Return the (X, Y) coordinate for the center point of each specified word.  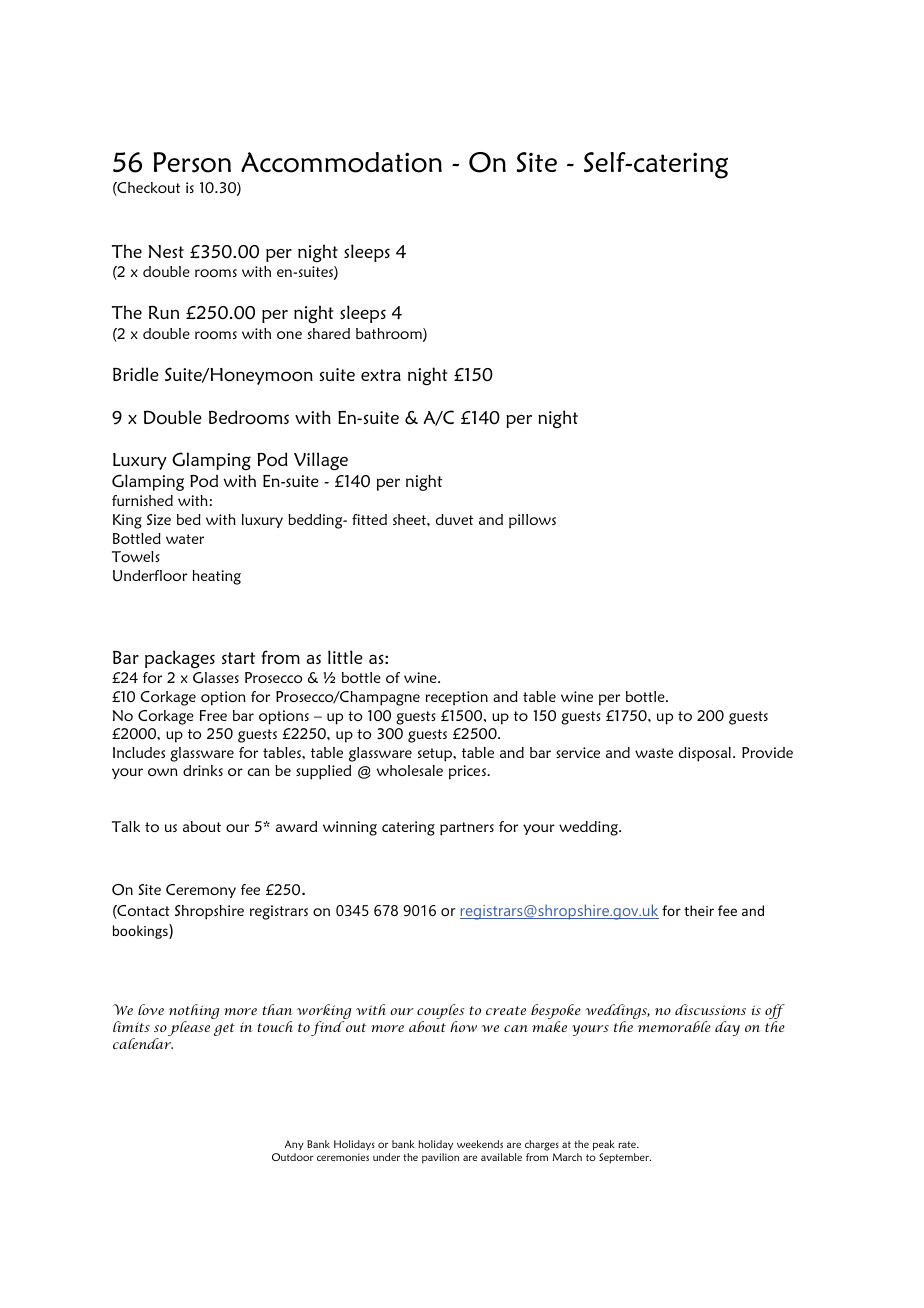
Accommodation (341, 162)
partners (467, 829)
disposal (705, 754)
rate (628, 1144)
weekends (480, 1144)
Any (294, 1145)
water (185, 539)
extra (381, 375)
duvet (454, 519)
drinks (203, 770)
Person (192, 162)
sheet (410, 519)
